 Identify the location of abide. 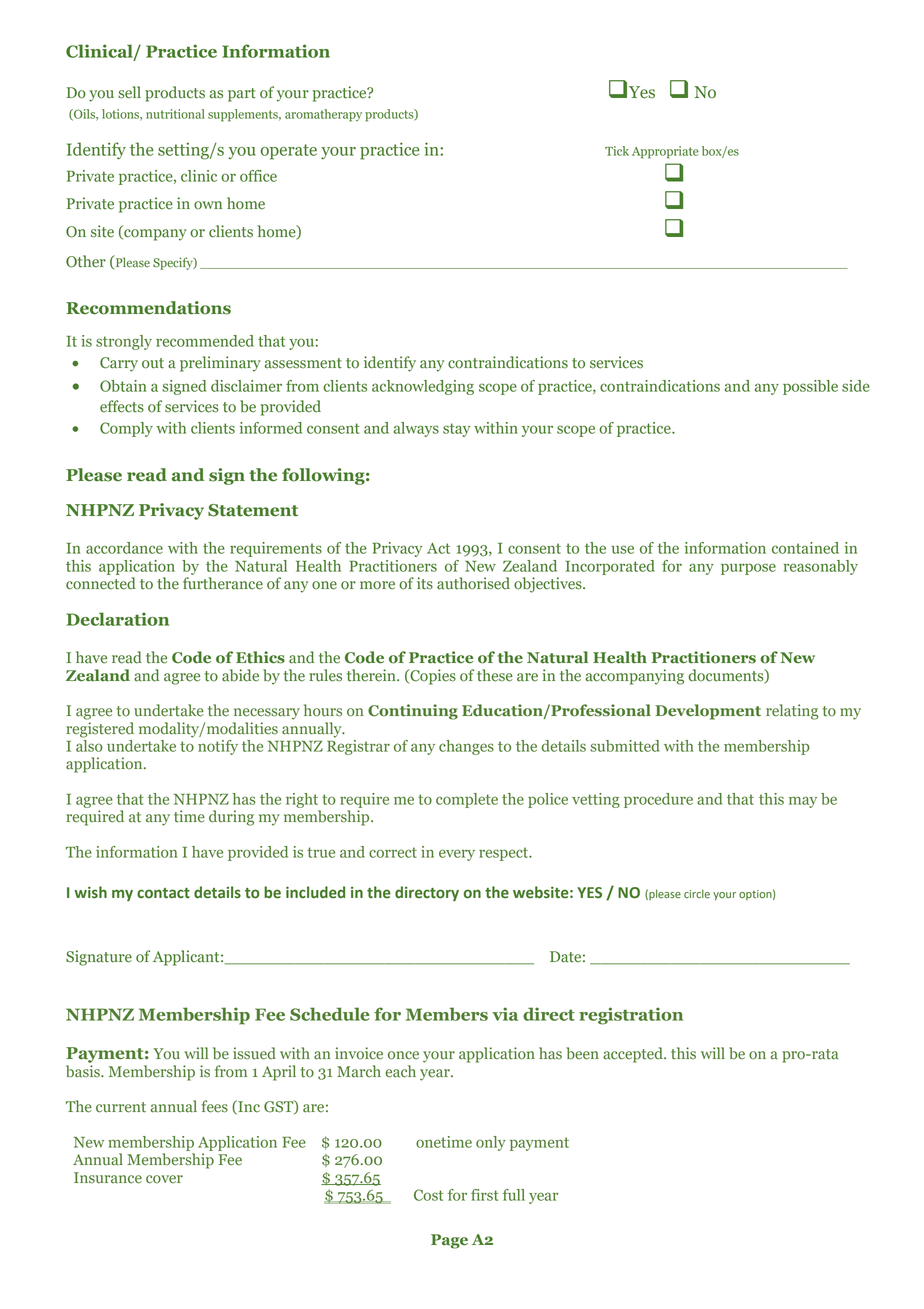
(240, 675).
